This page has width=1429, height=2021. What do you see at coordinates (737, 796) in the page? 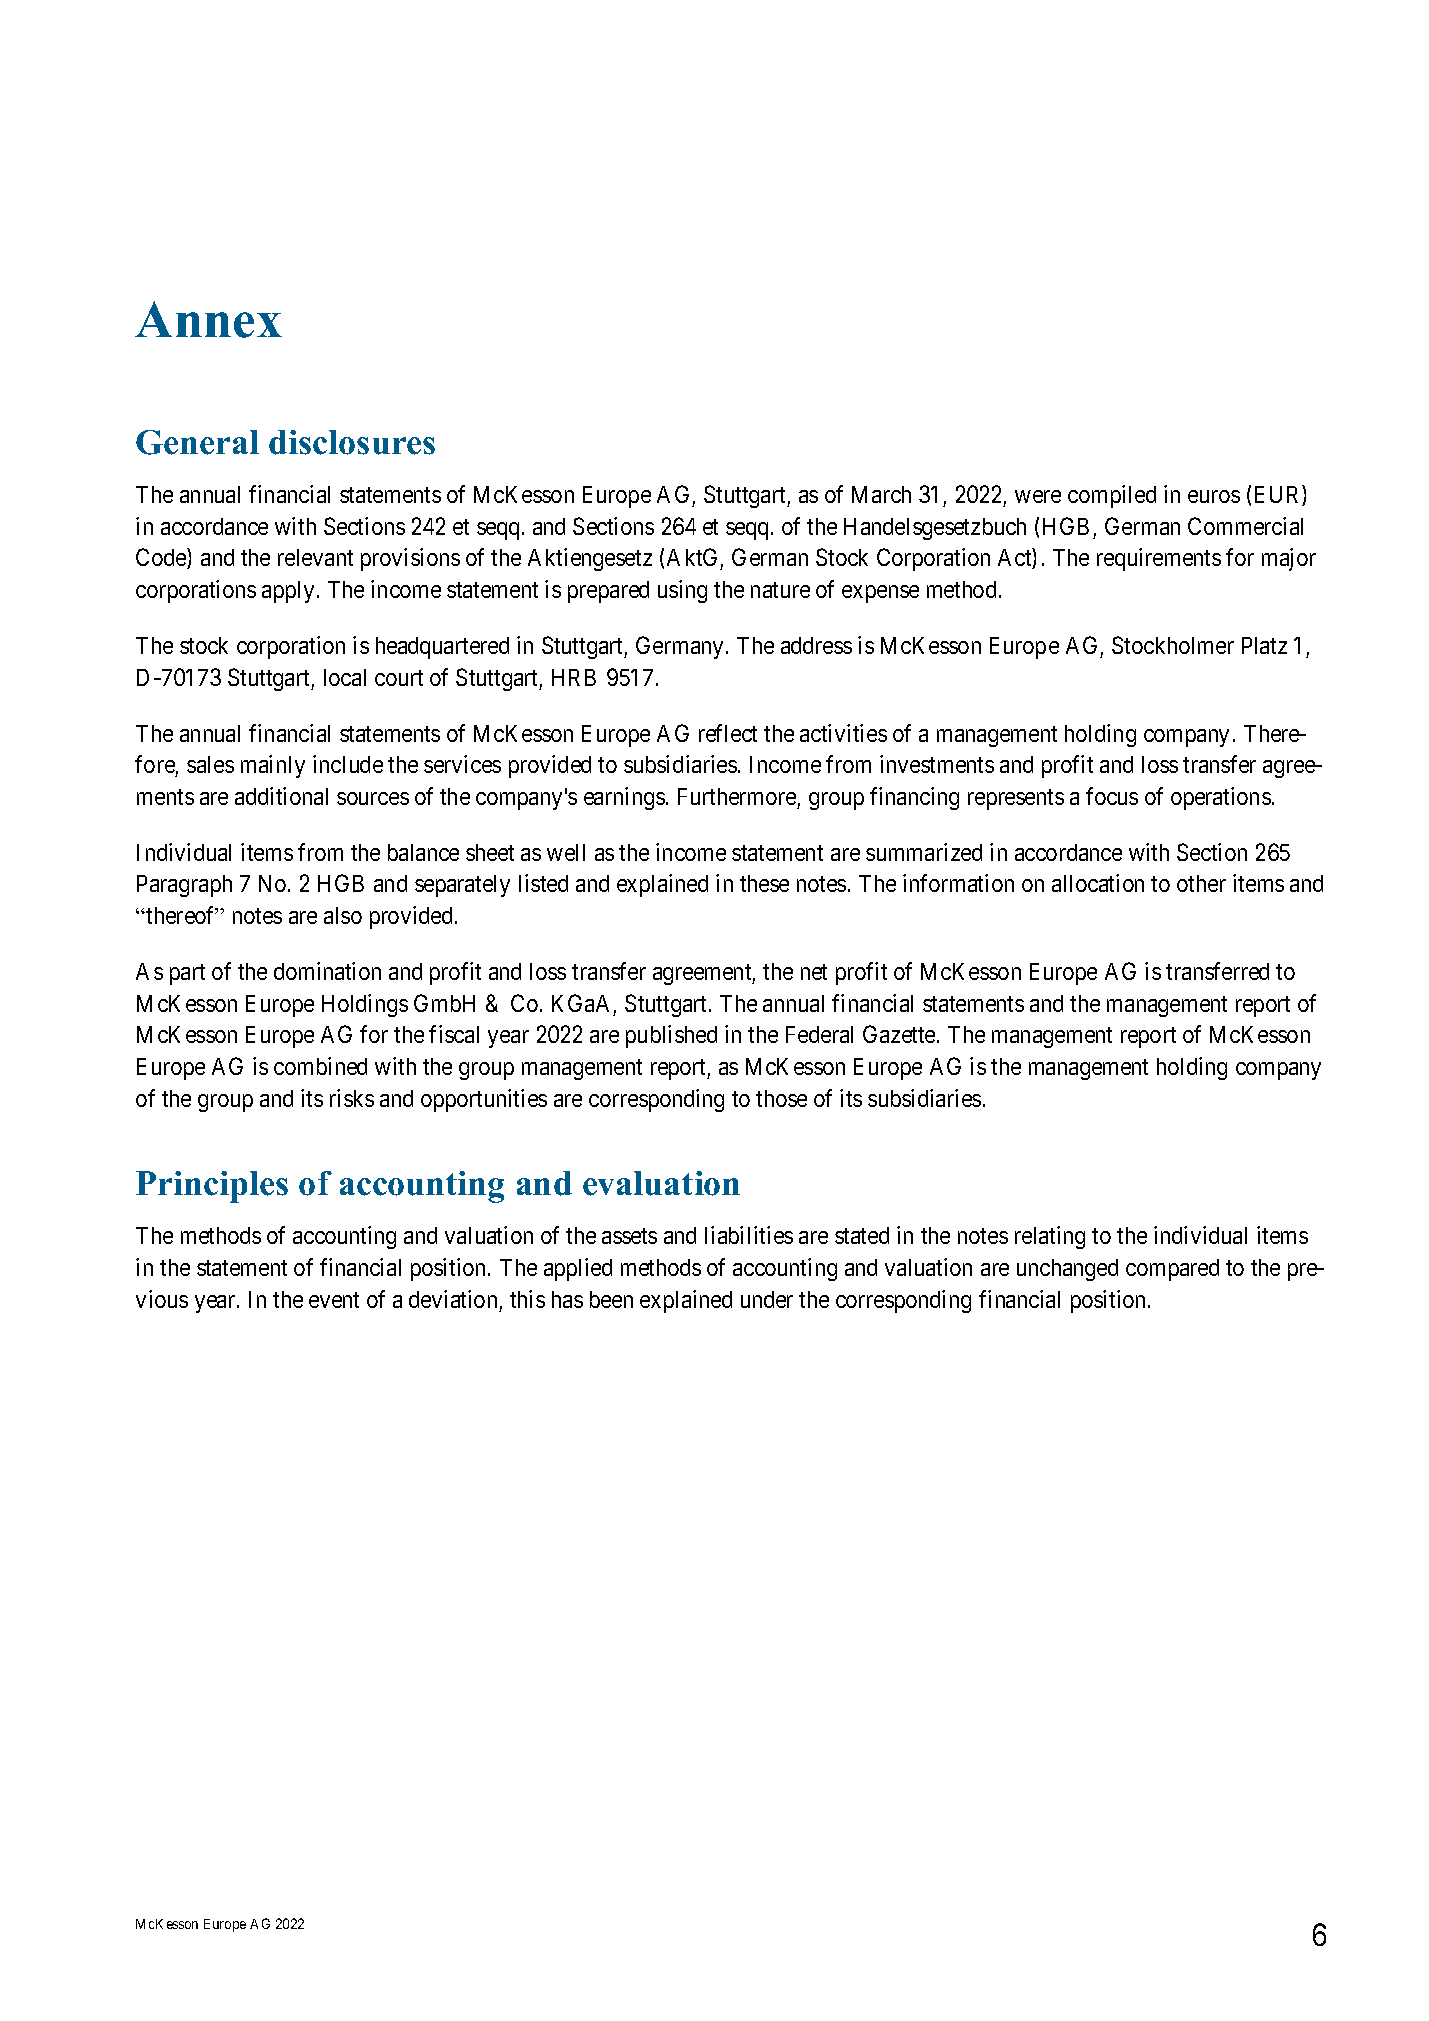
I see `Furthermore` at bounding box center [737, 796].
